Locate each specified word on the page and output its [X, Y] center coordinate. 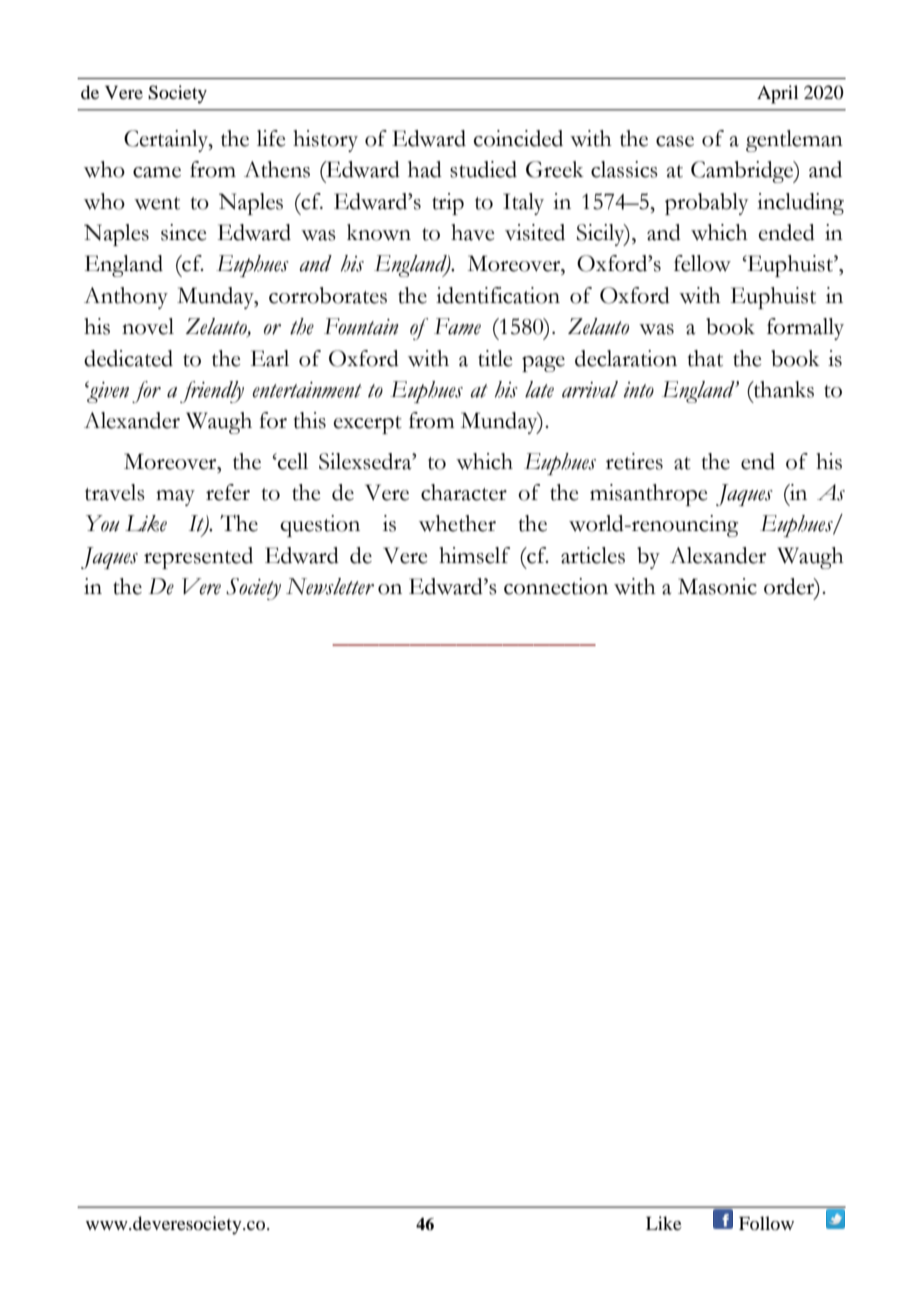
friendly [212, 392]
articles [593, 555]
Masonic [717, 586]
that [705, 358]
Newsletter [330, 586]
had [425, 169]
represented [198, 558]
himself [474, 555]
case [675, 141]
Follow [766, 1223]
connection [556, 586]
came [157, 172]
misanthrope [648, 495]
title [495, 358]
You [103, 523]
